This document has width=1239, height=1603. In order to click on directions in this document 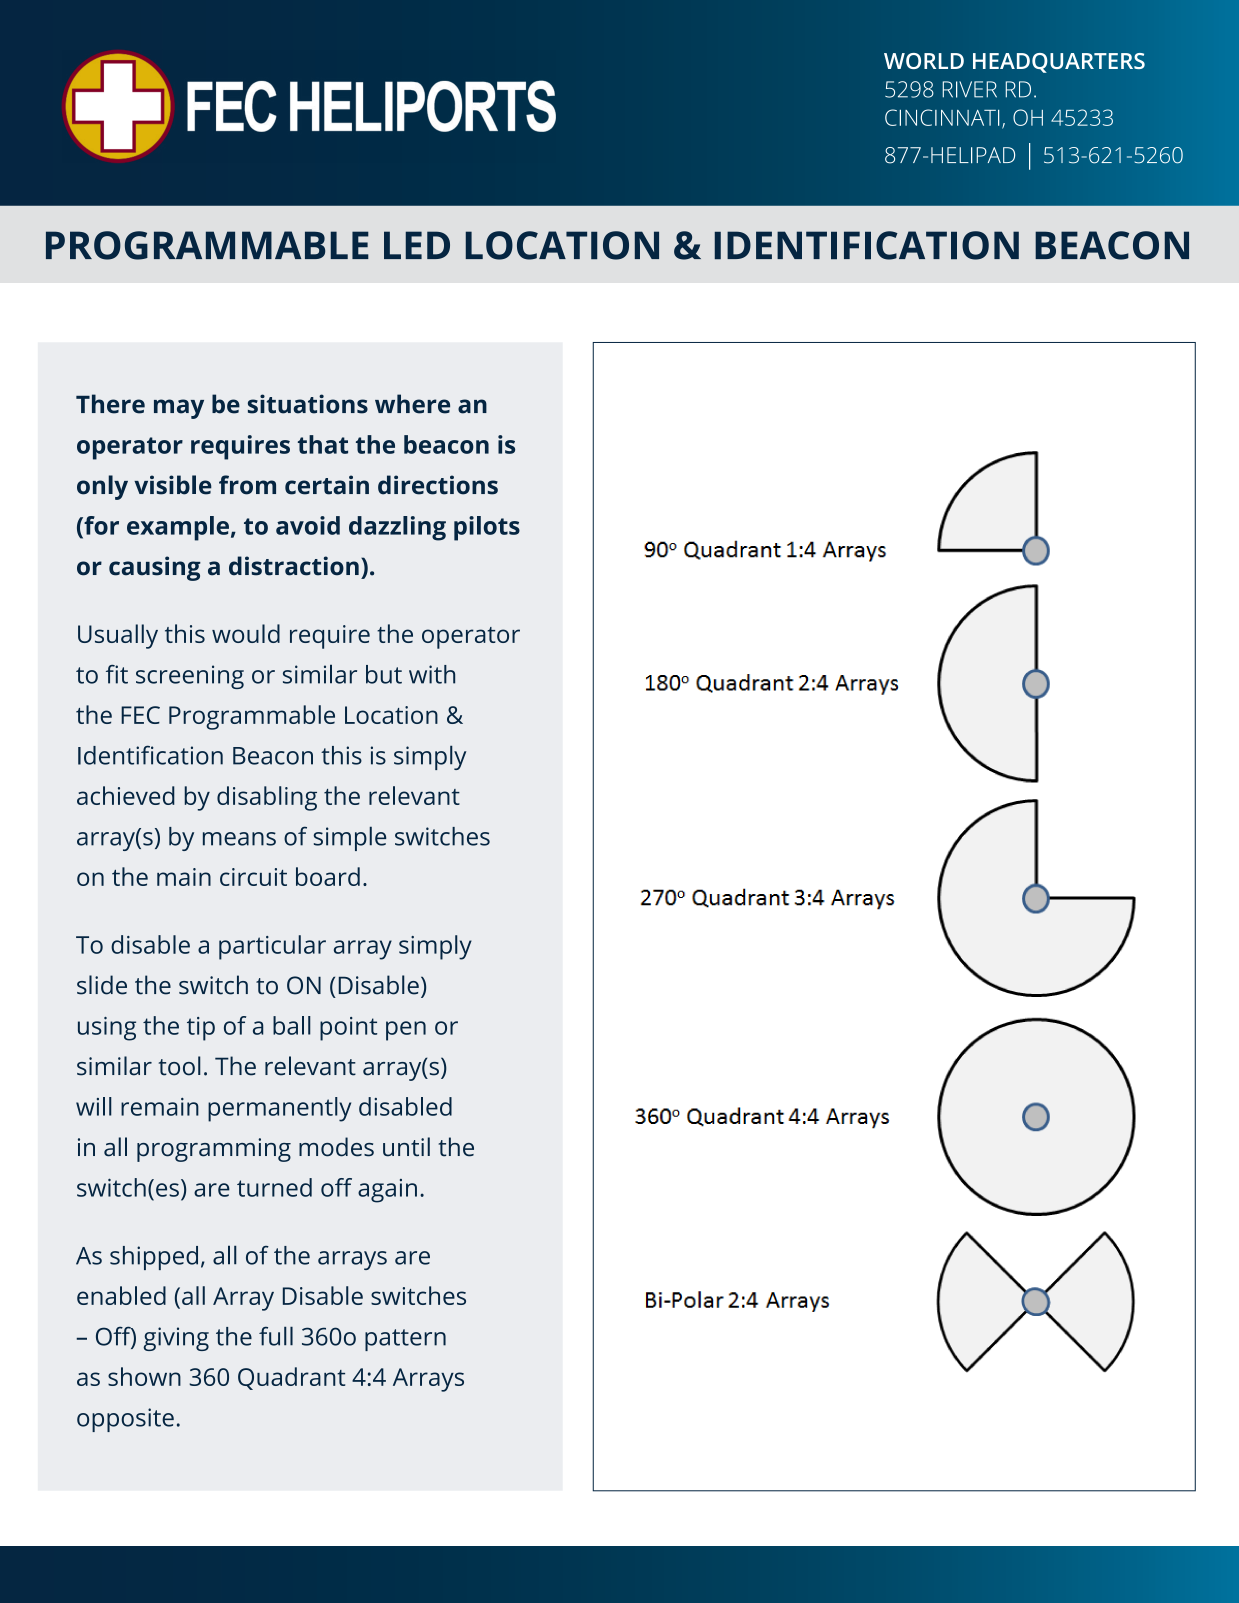, I will do `click(438, 485)`.
